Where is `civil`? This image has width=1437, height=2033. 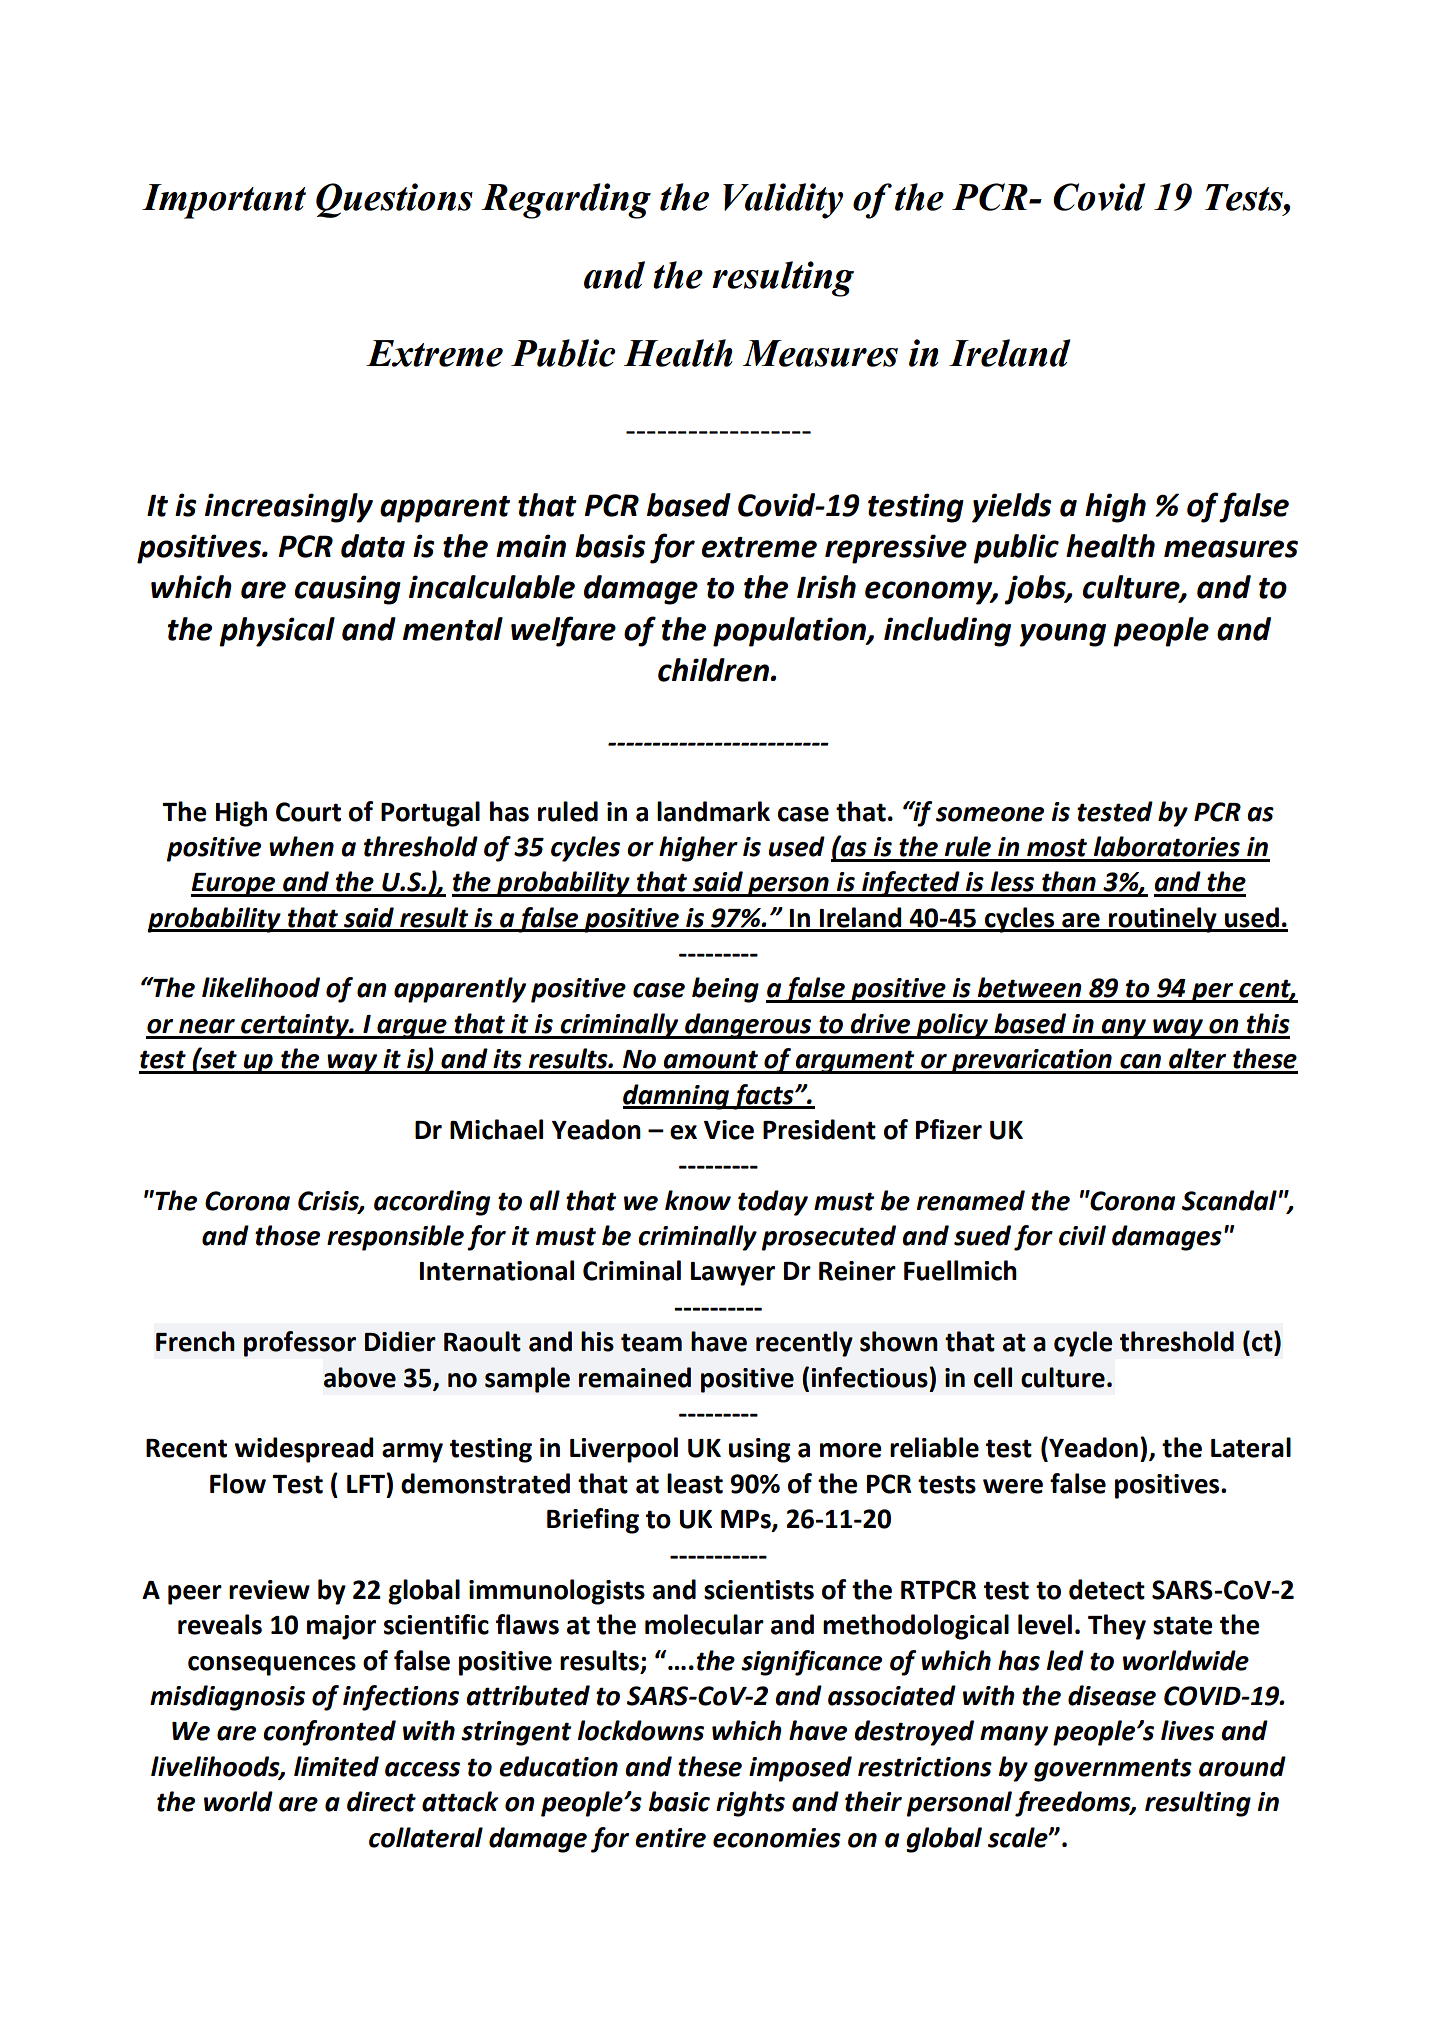 civil is located at coordinates (1082, 1235).
